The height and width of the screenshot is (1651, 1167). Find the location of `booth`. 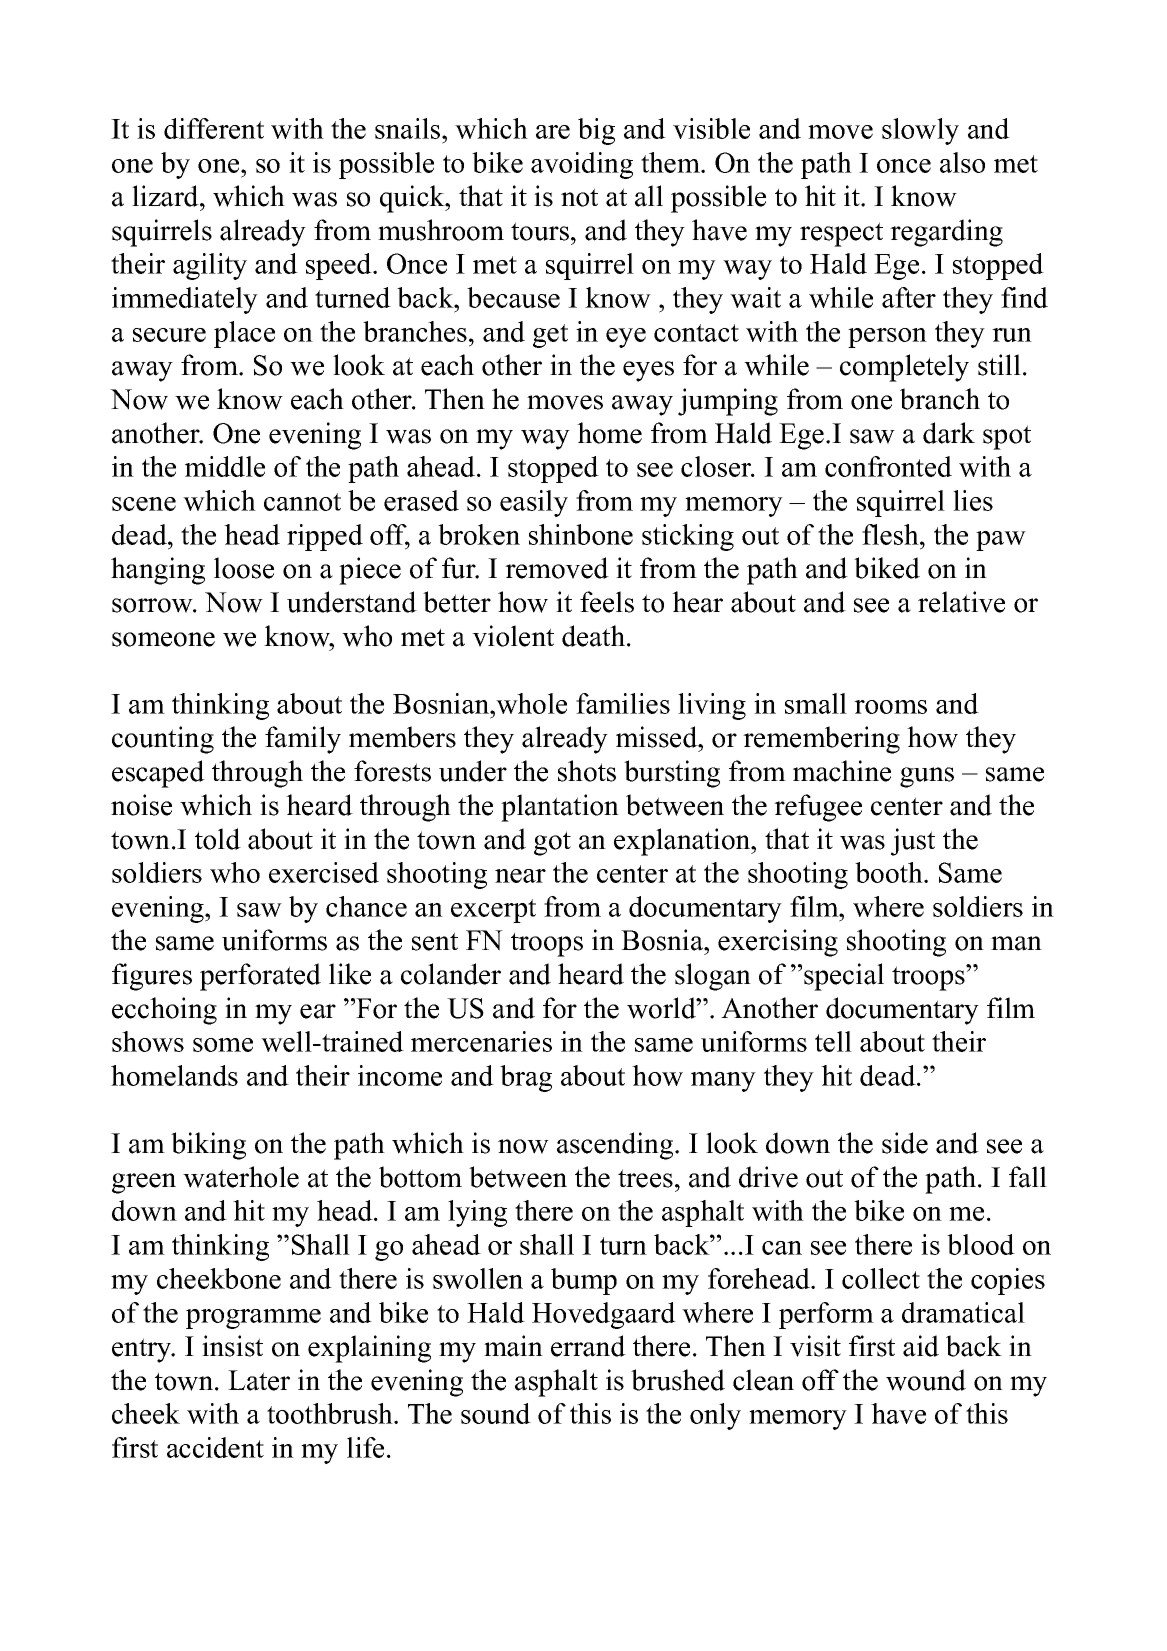

booth is located at coordinates (890, 872).
